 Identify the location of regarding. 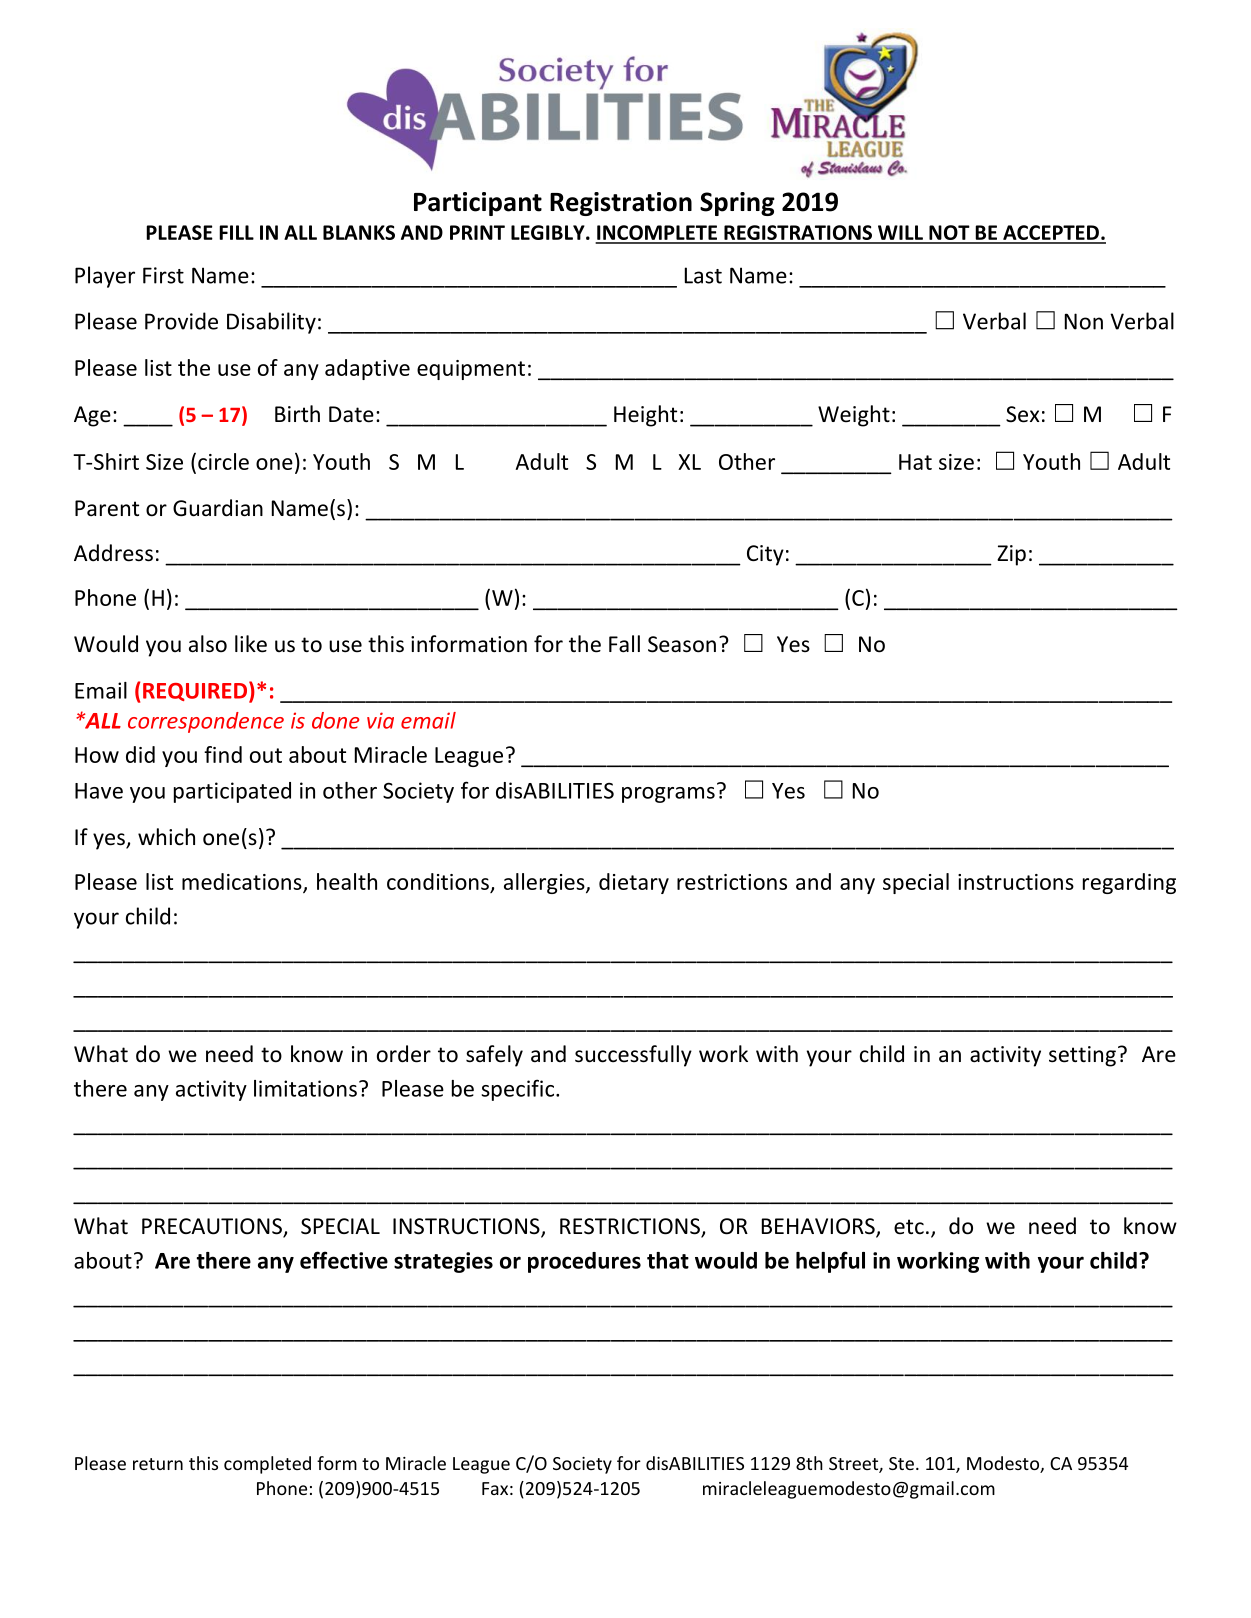
(1129, 883).
